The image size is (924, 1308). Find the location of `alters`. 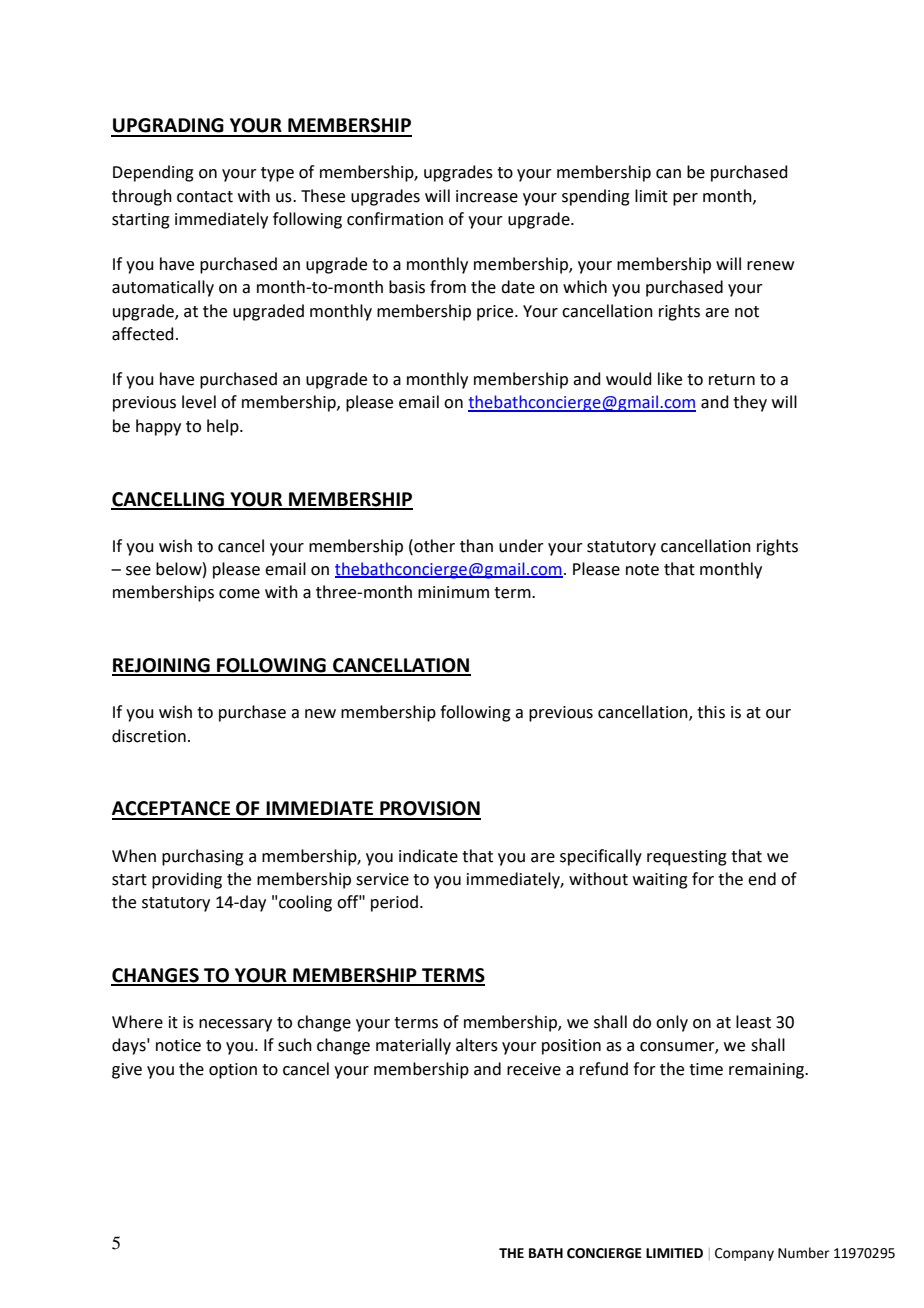

alters is located at coordinates (477, 1045).
